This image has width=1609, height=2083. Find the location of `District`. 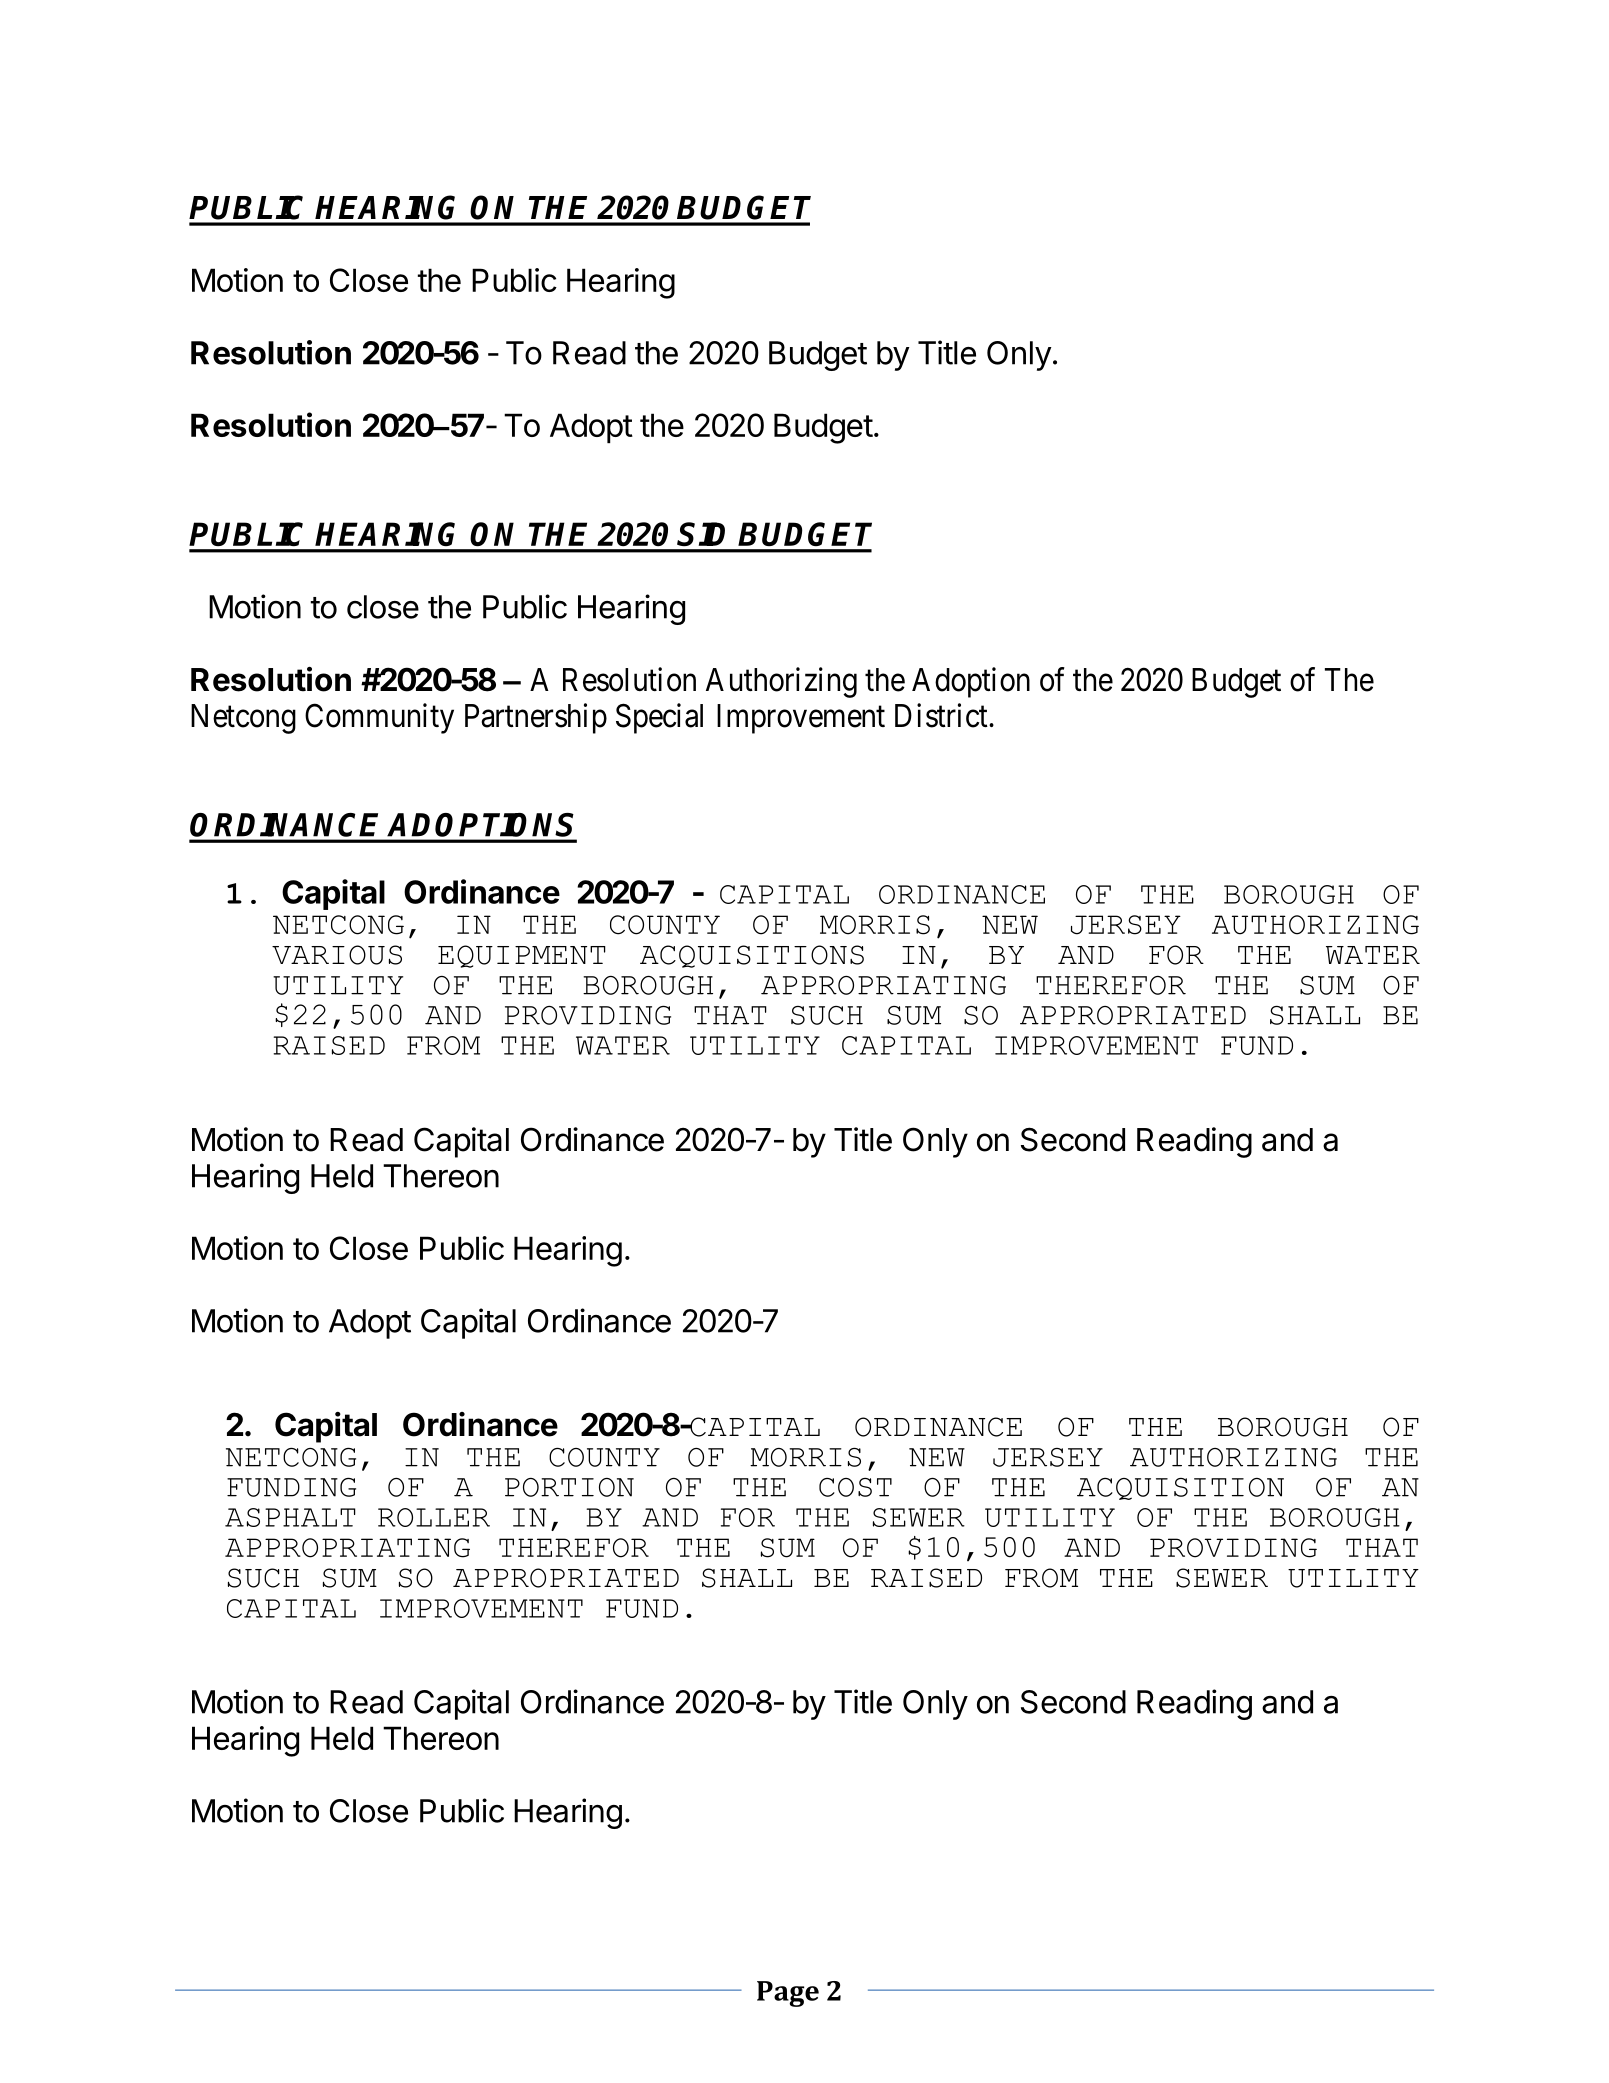

District is located at coordinates (942, 715).
